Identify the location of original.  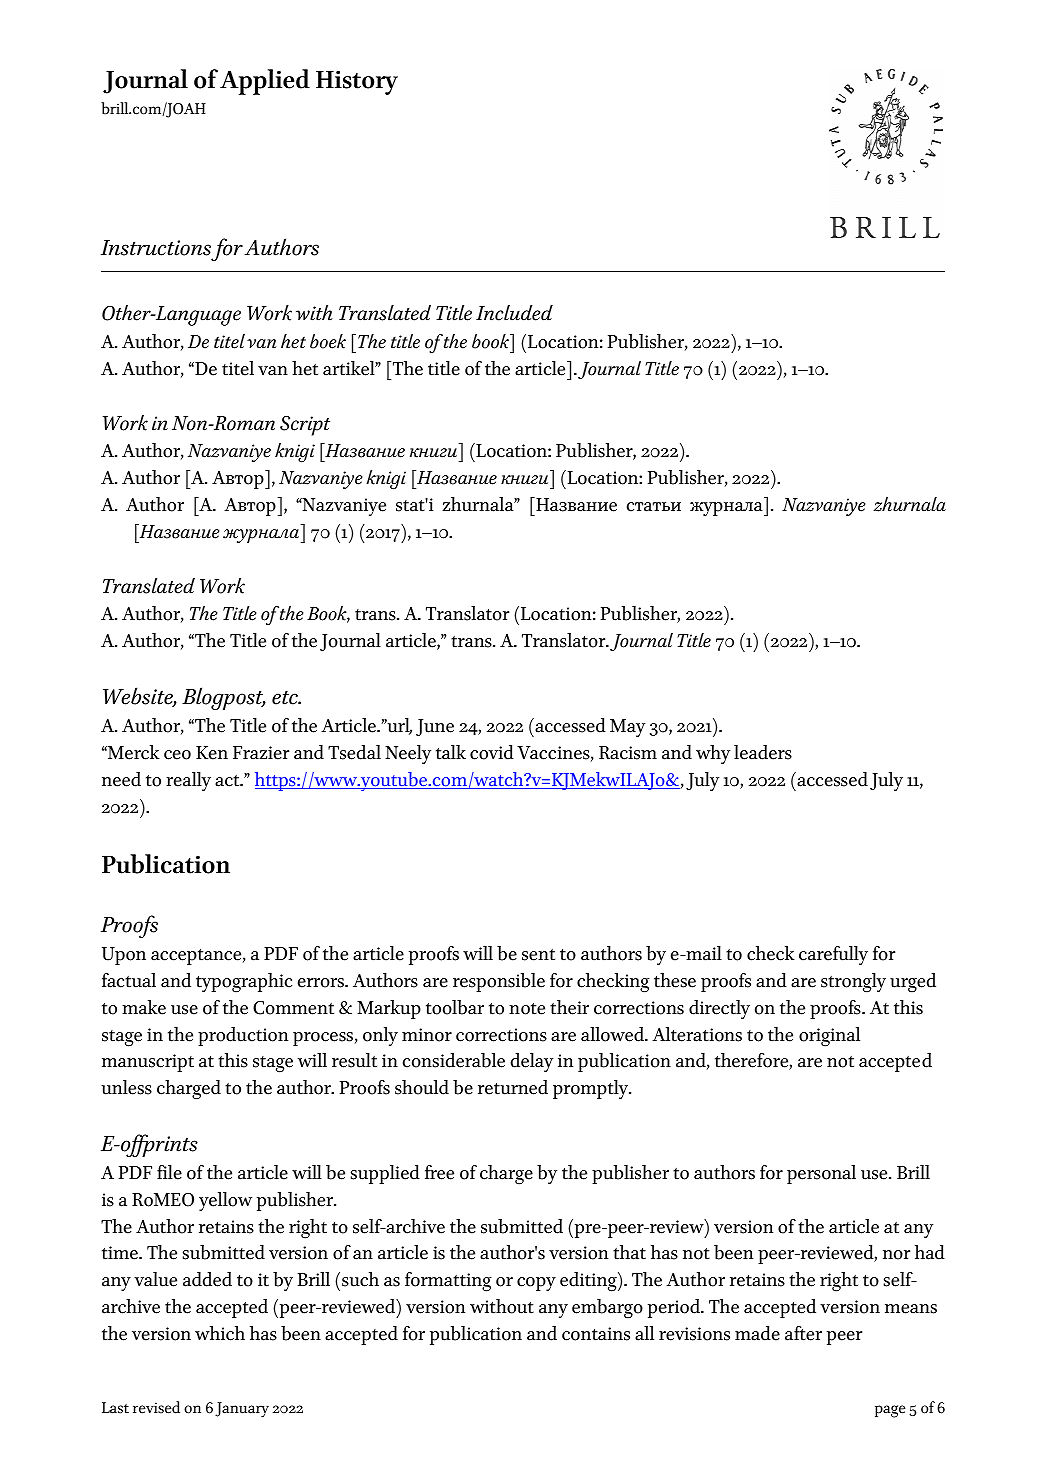
(829, 1037).
